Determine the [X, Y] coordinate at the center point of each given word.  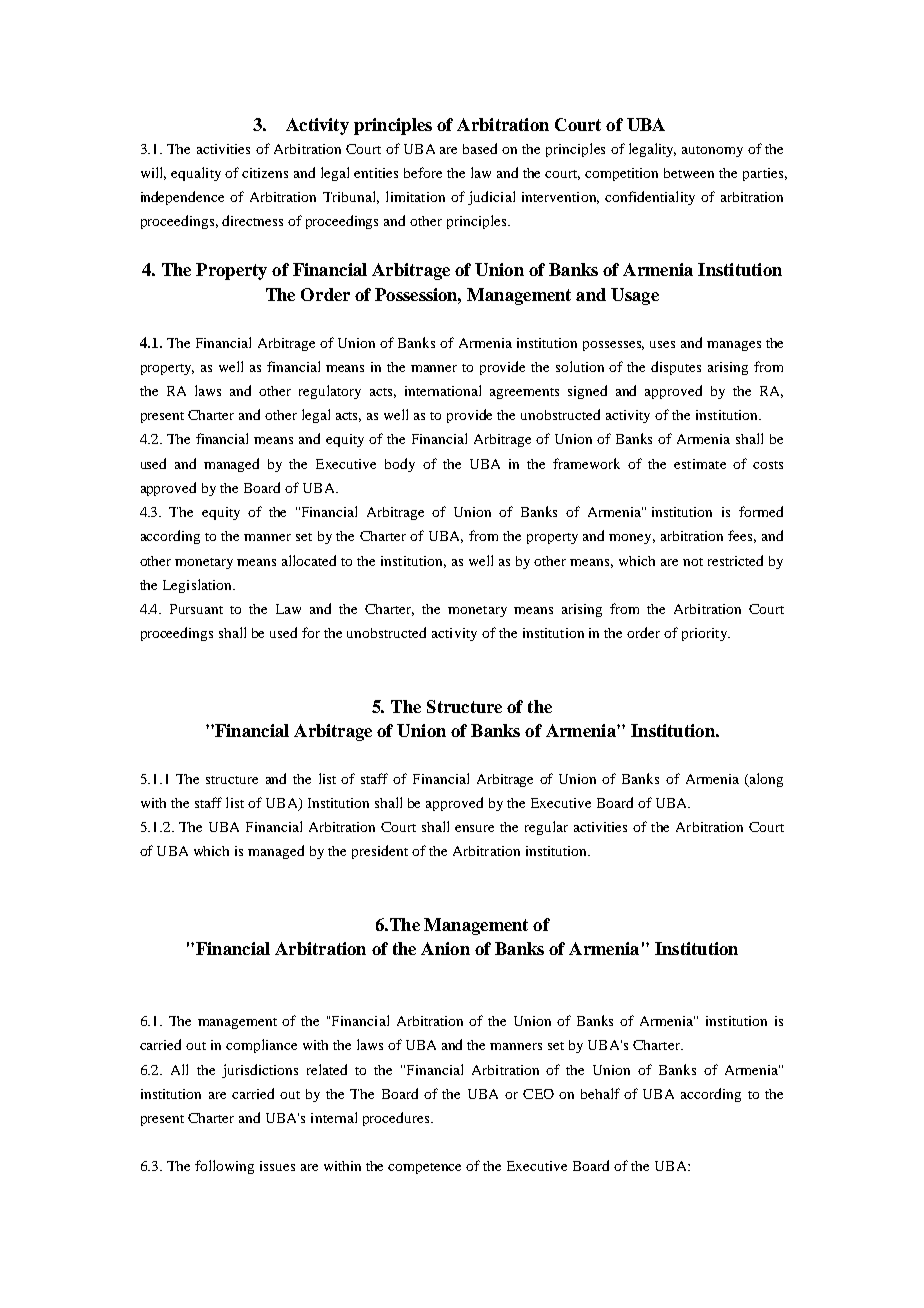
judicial [491, 198]
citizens [265, 173]
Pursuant [196, 609]
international [443, 390]
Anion [445, 948]
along [765, 780]
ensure [474, 828]
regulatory [330, 392]
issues [277, 1166]
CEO [538, 1094]
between [689, 173]
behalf [600, 1093]
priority [705, 634]
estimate [700, 464]
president [380, 852]
